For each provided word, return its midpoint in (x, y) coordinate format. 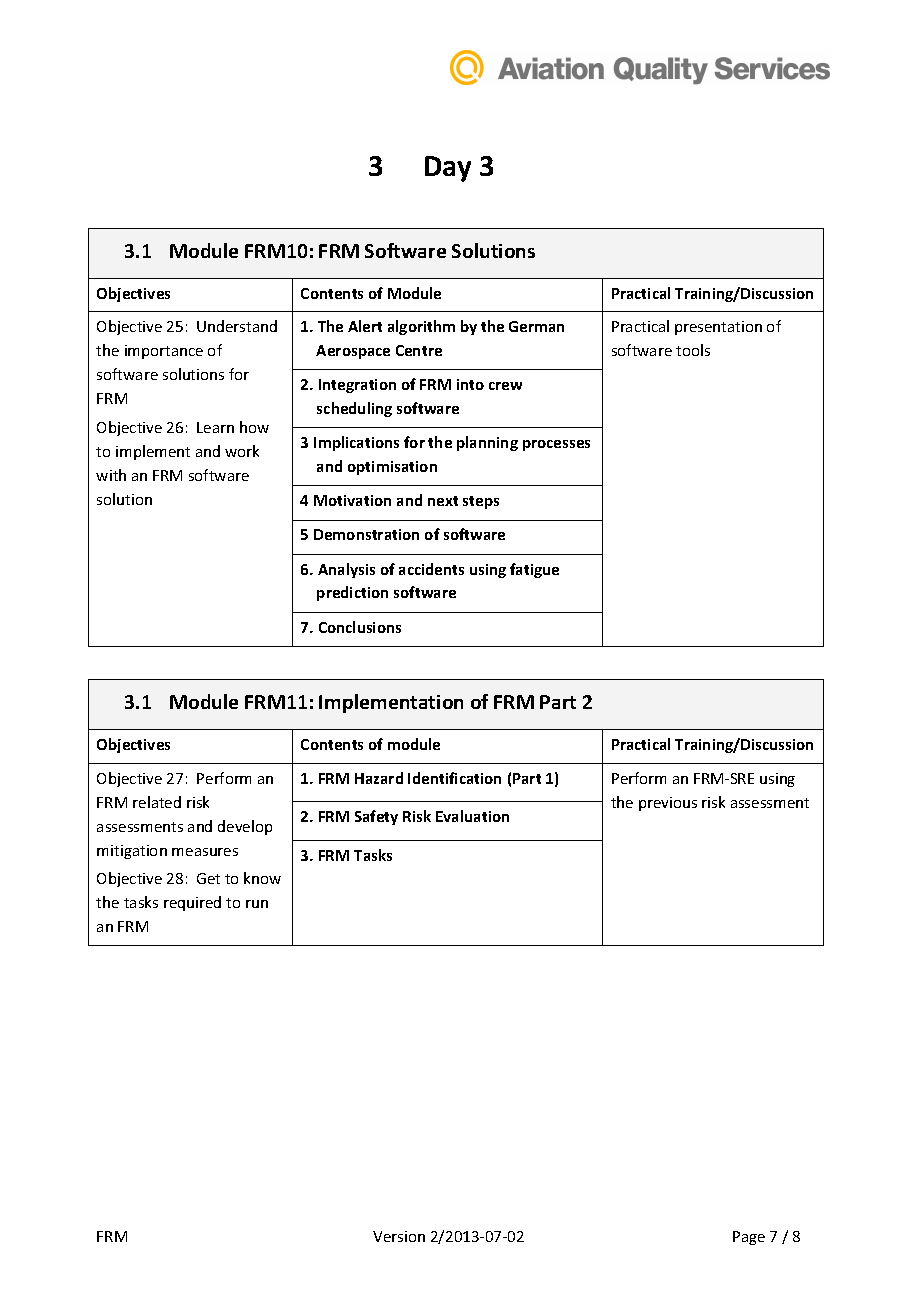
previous (668, 804)
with (111, 475)
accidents (431, 569)
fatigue (534, 570)
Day (448, 169)
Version (399, 1236)
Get (208, 878)
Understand (237, 326)
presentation (718, 328)
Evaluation (472, 816)
